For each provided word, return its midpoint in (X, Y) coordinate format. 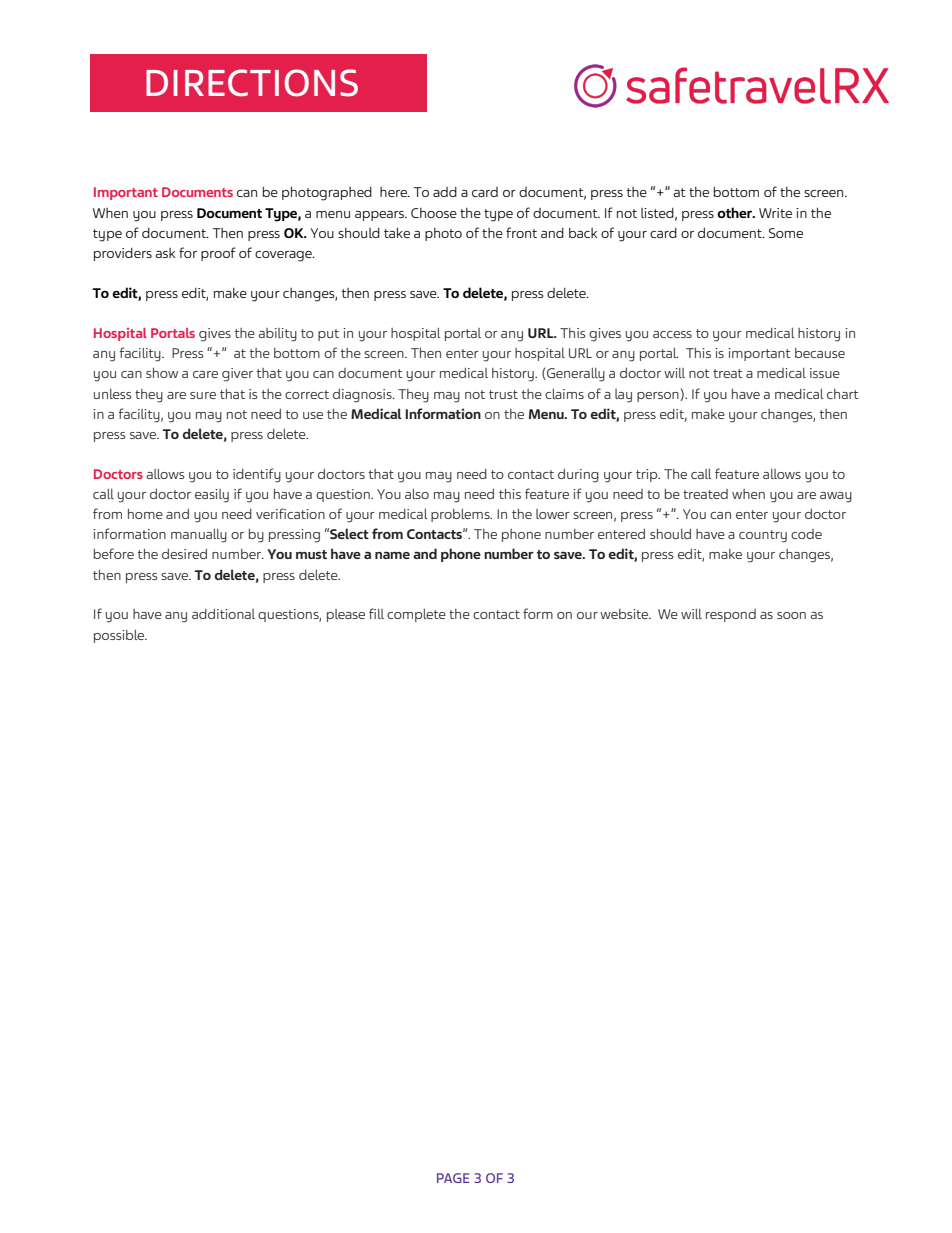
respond (731, 615)
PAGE (453, 1178)
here (394, 192)
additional (223, 614)
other (735, 212)
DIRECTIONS (252, 83)
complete (416, 615)
